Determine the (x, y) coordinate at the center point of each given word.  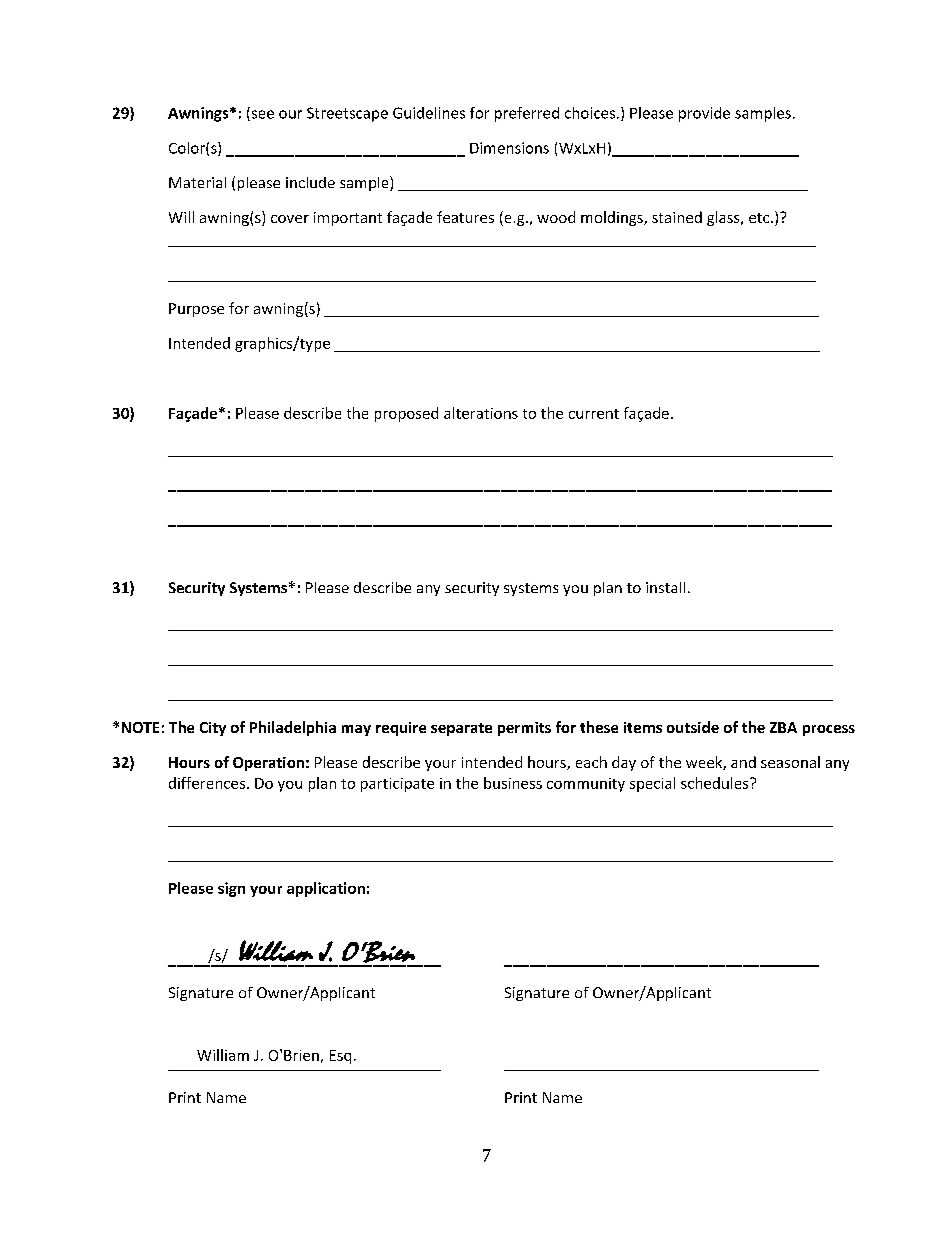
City (213, 729)
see (261, 115)
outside (693, 727)
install (665, 587)
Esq (340, 1057)
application (326, 889)
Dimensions (509, 148)
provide (704, 114)
